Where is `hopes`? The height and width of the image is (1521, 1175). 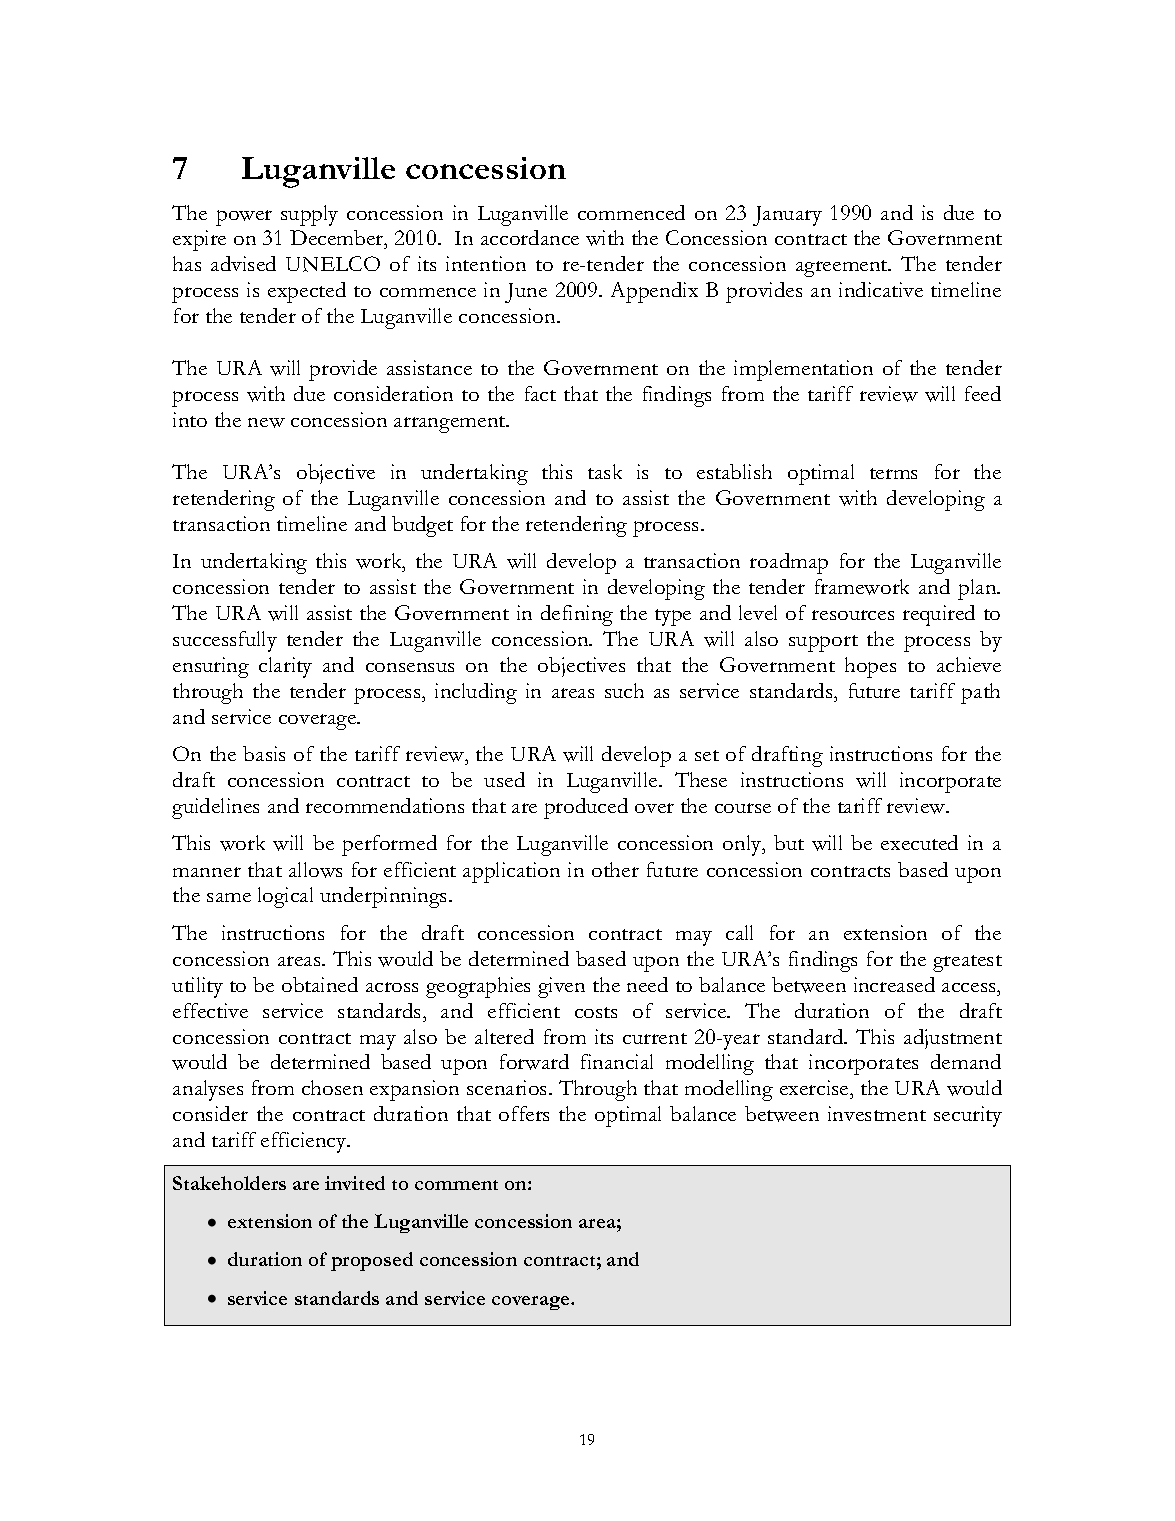 hopes is located at coordinates (870, 667).
